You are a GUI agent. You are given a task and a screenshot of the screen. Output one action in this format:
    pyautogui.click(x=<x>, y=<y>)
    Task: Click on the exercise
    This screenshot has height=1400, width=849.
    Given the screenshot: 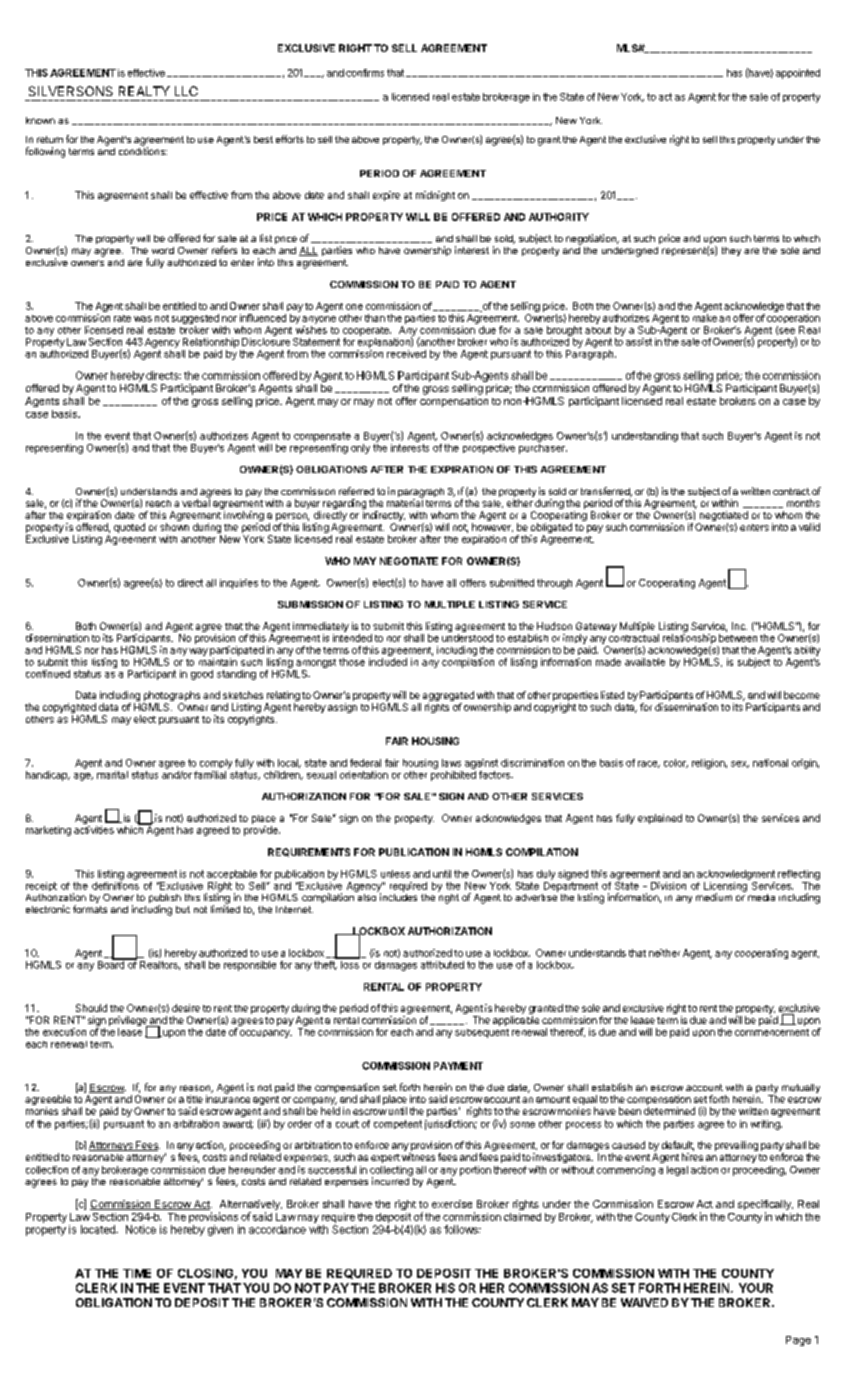 What is the action you would take?
    pyautogui.click(x=452, y=1204)
